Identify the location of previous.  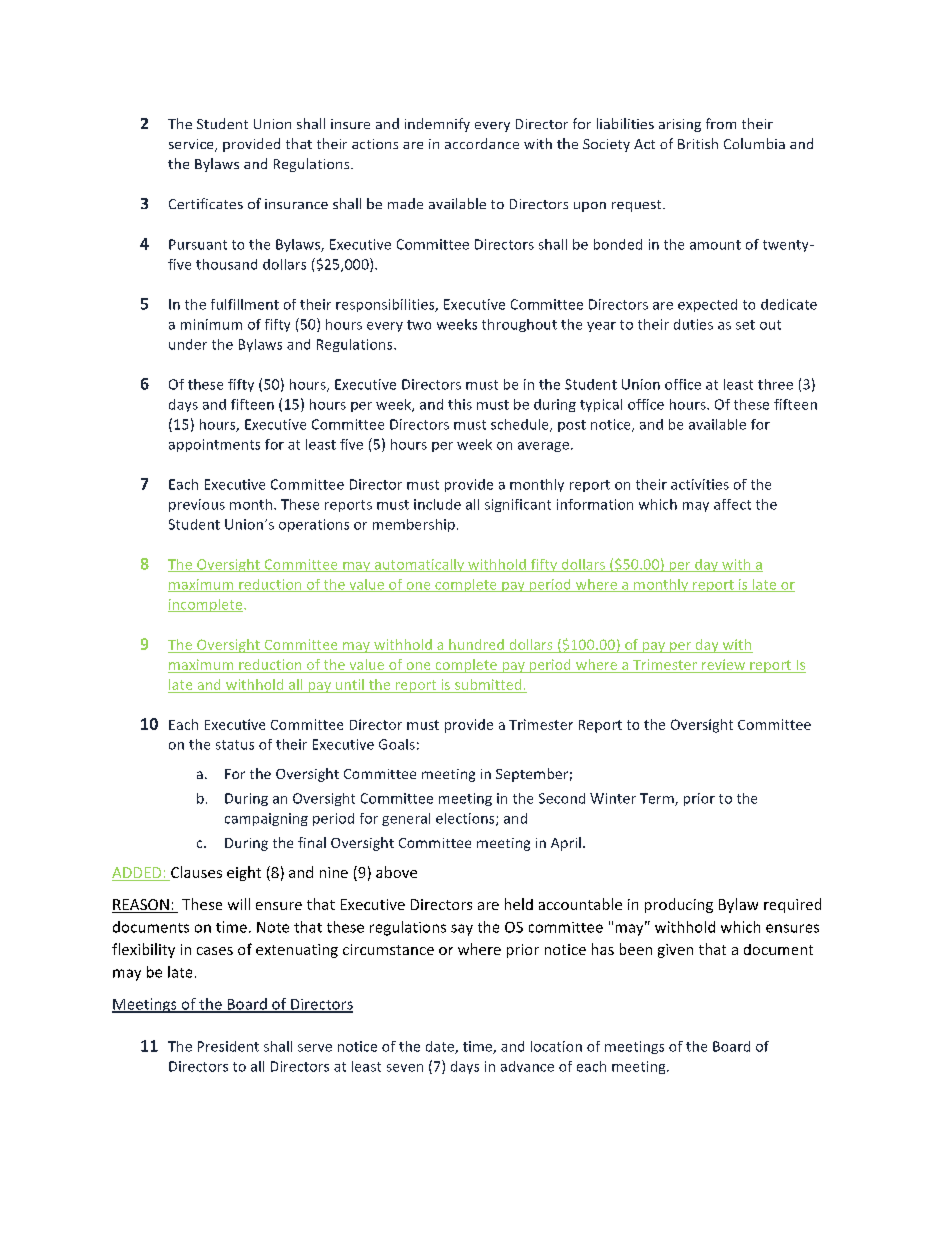
(197, 505).
